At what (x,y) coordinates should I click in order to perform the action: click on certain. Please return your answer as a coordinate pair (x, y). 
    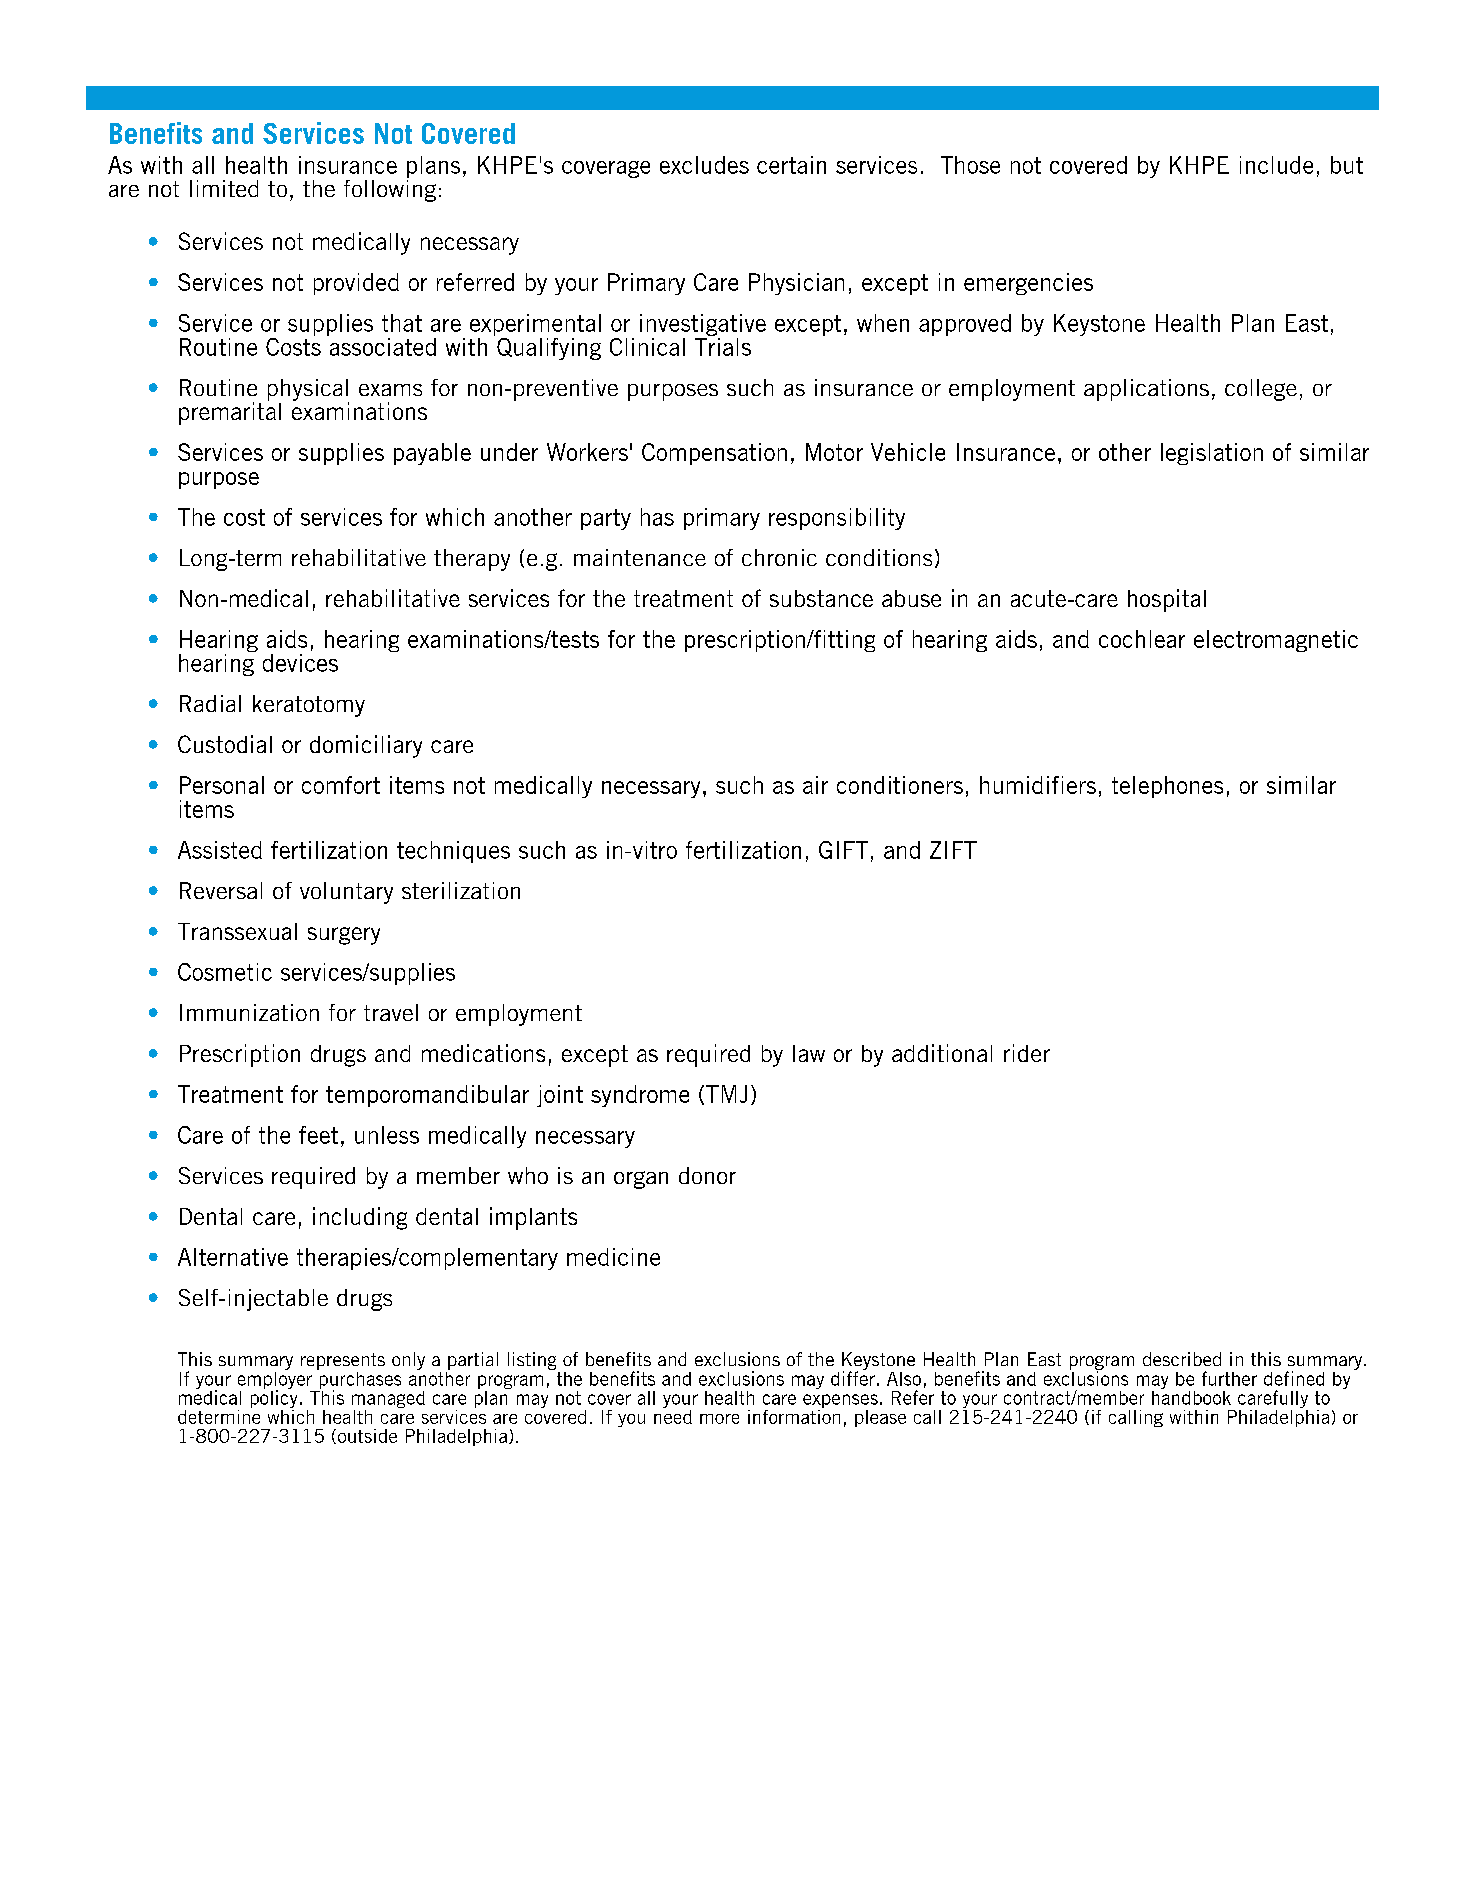
    Looking at the image, I should click on (791, 165).
